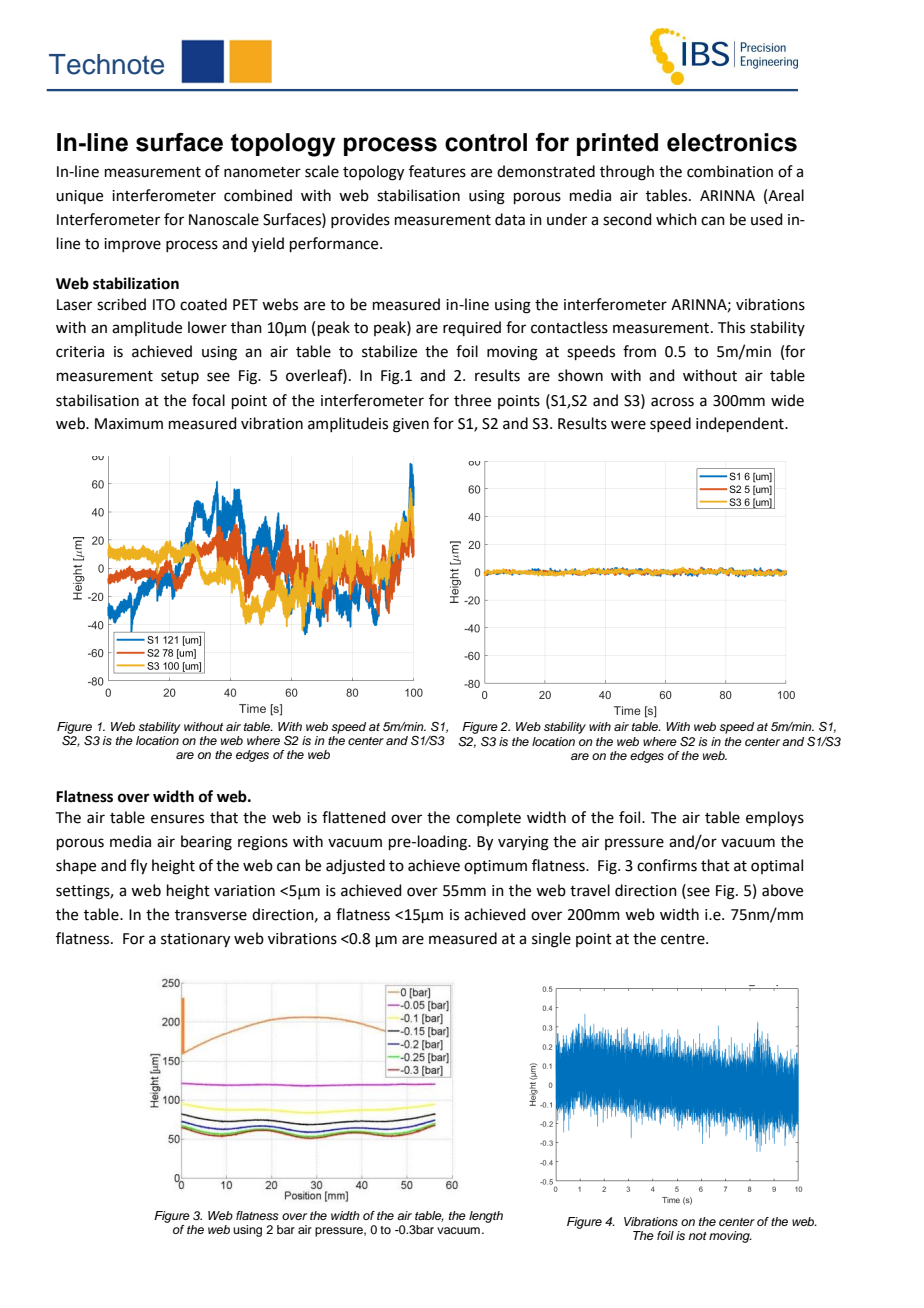 The height and width of the page is (1308, 924). Describe the element at coordinates (411, 425) in the page. I see `given` at that location.
